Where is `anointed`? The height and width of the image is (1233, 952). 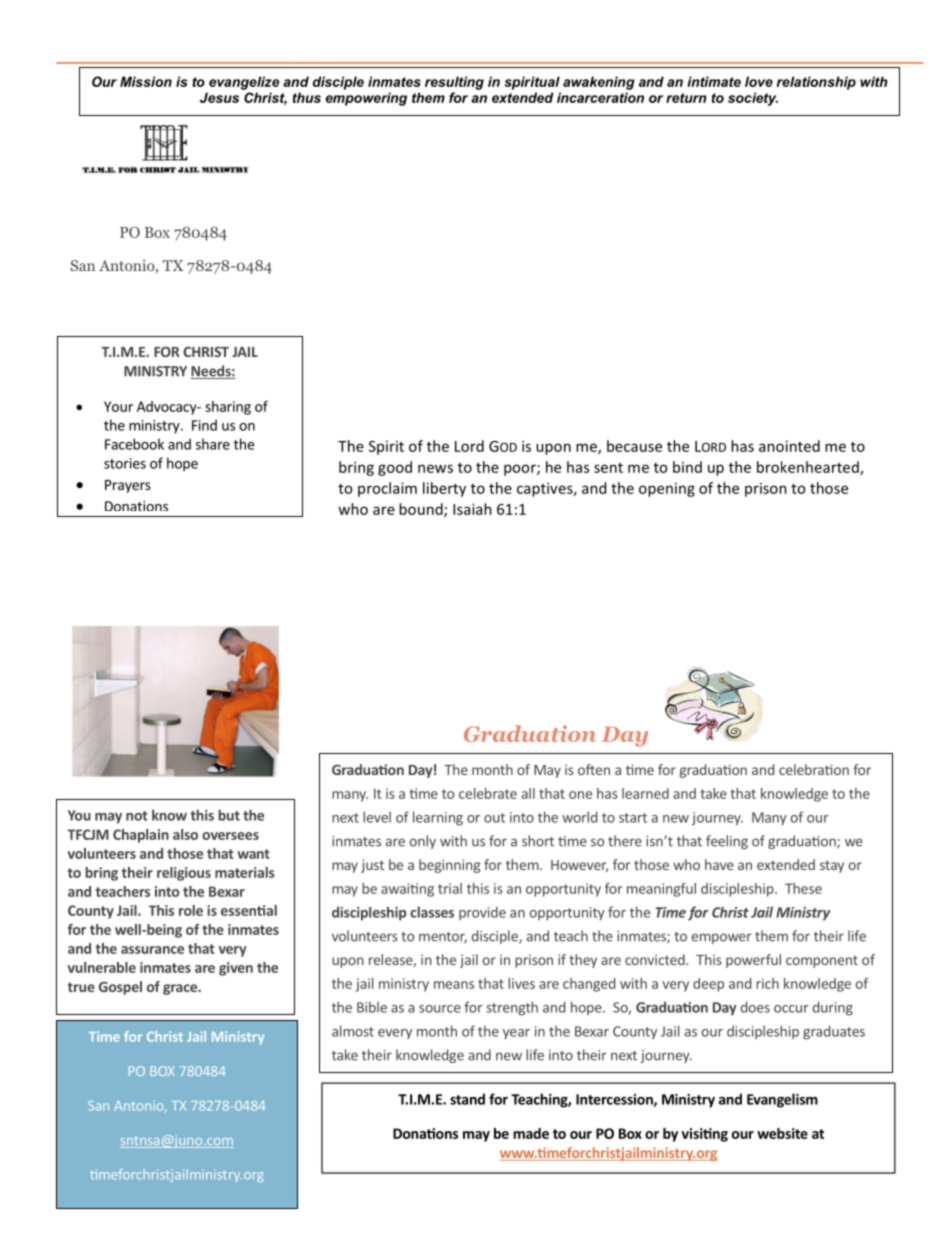 anointed is located at coordinates (789, 446).
